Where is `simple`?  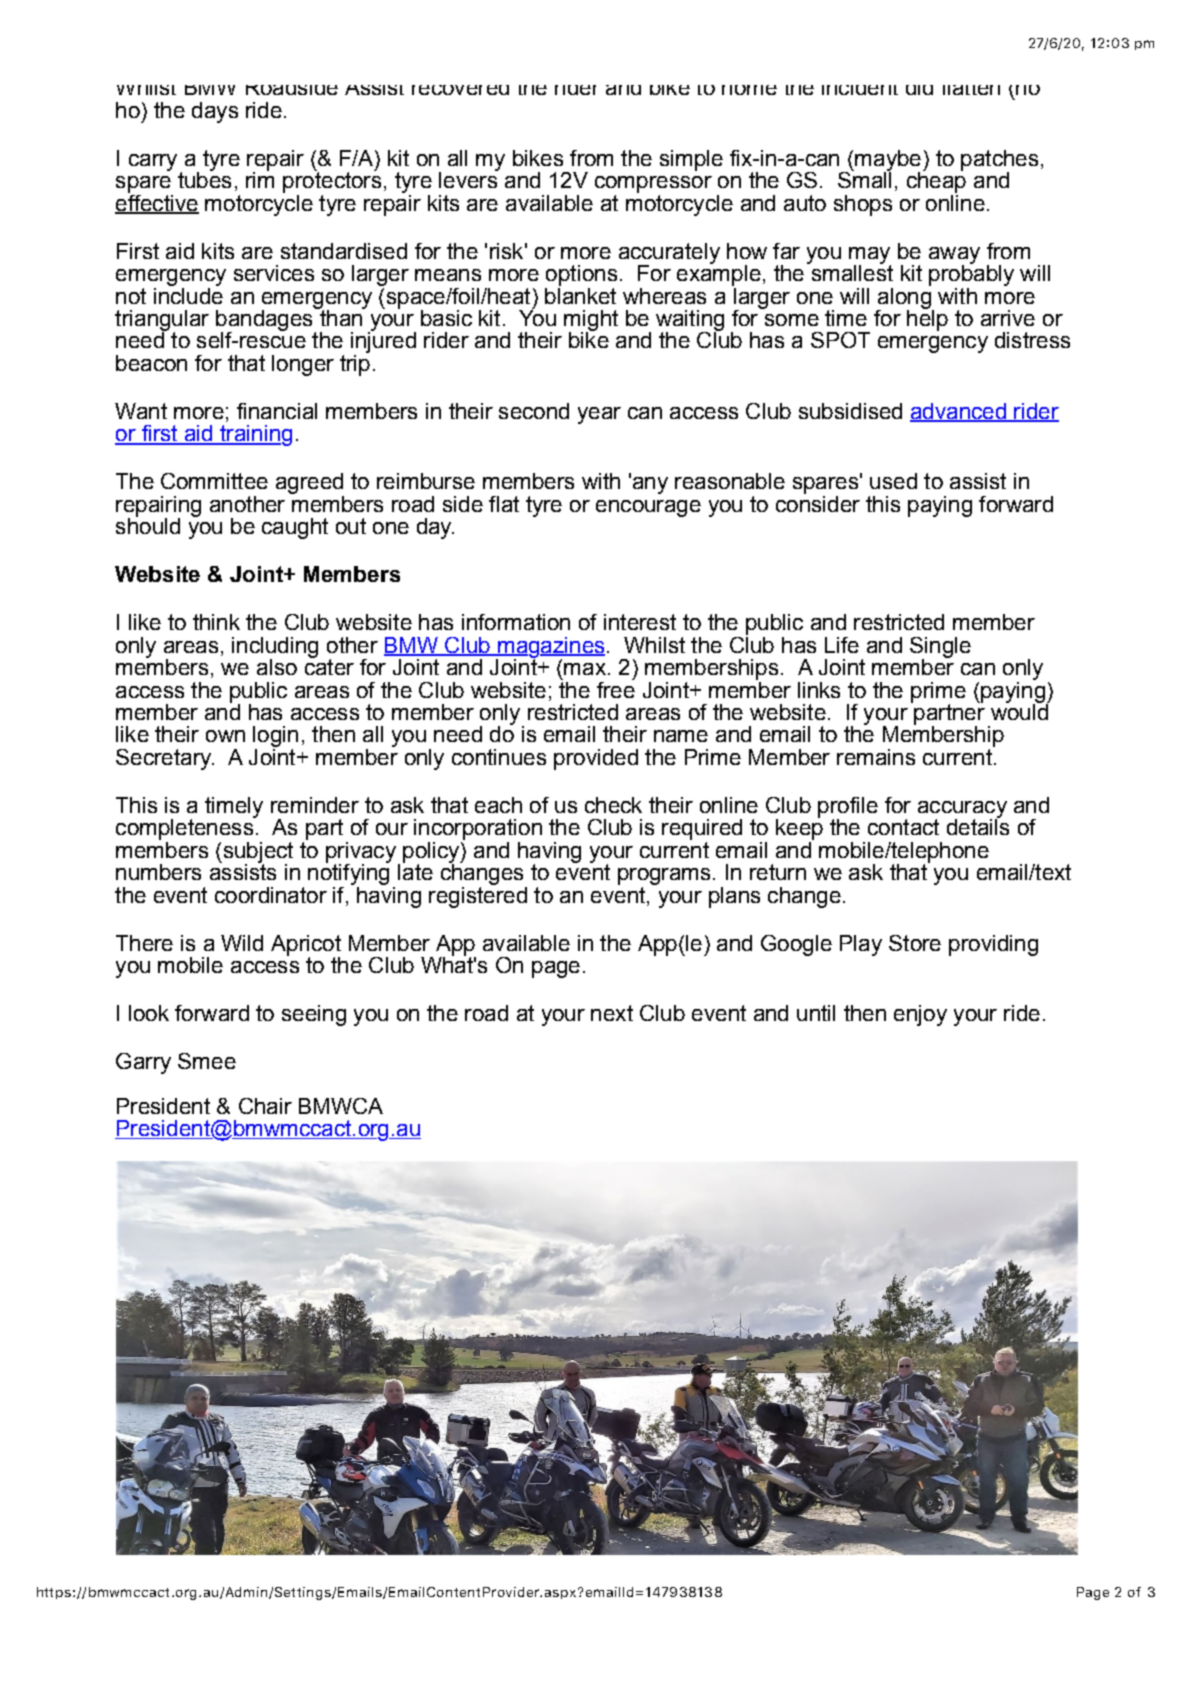
simple is located at coordinates (691, 160).
